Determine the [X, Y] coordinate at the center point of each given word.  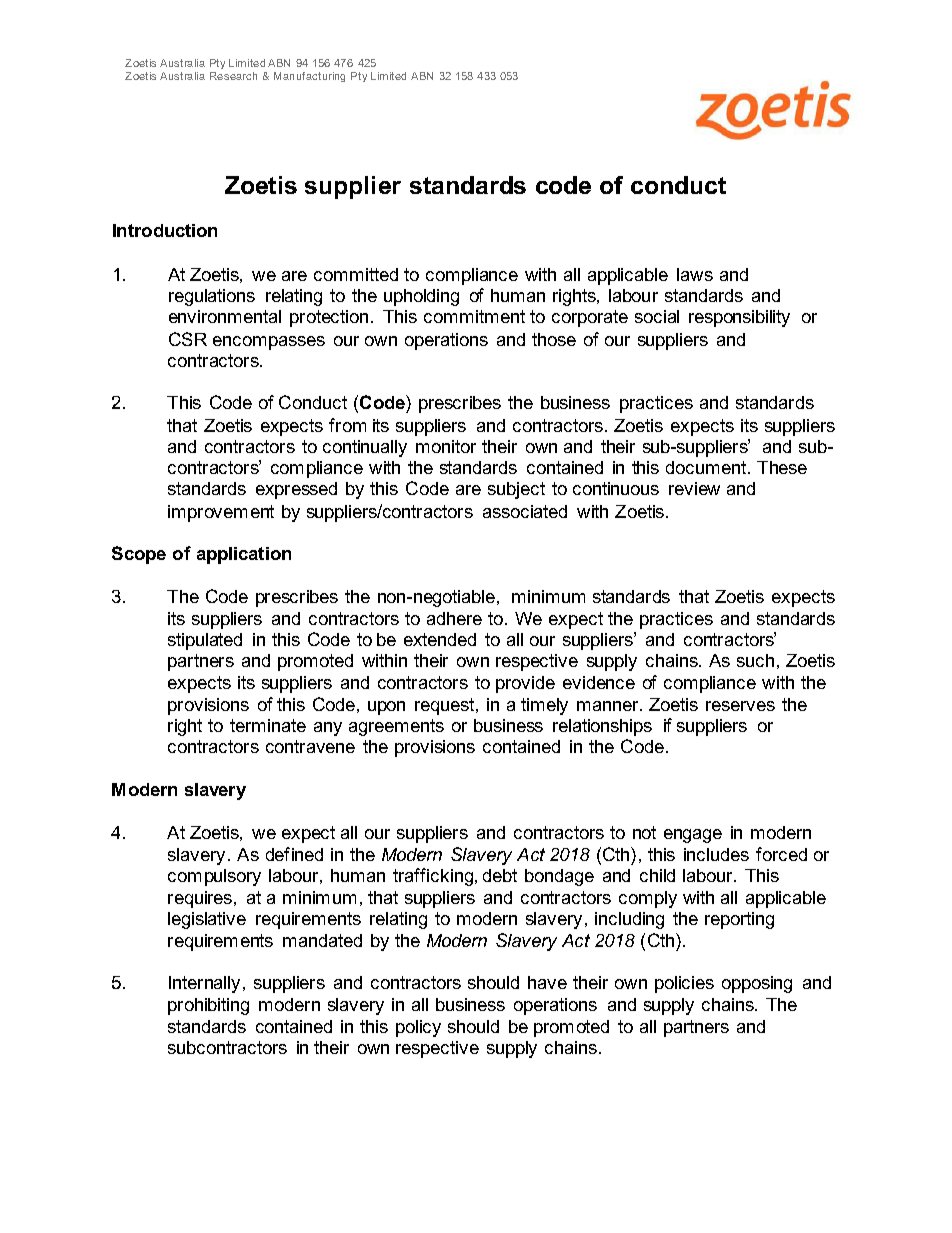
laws [695, 274]
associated [525, 511]
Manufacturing [309, 77]
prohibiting [208, 1006]
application [244, 555]
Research [233, 76]
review [694, 488]
